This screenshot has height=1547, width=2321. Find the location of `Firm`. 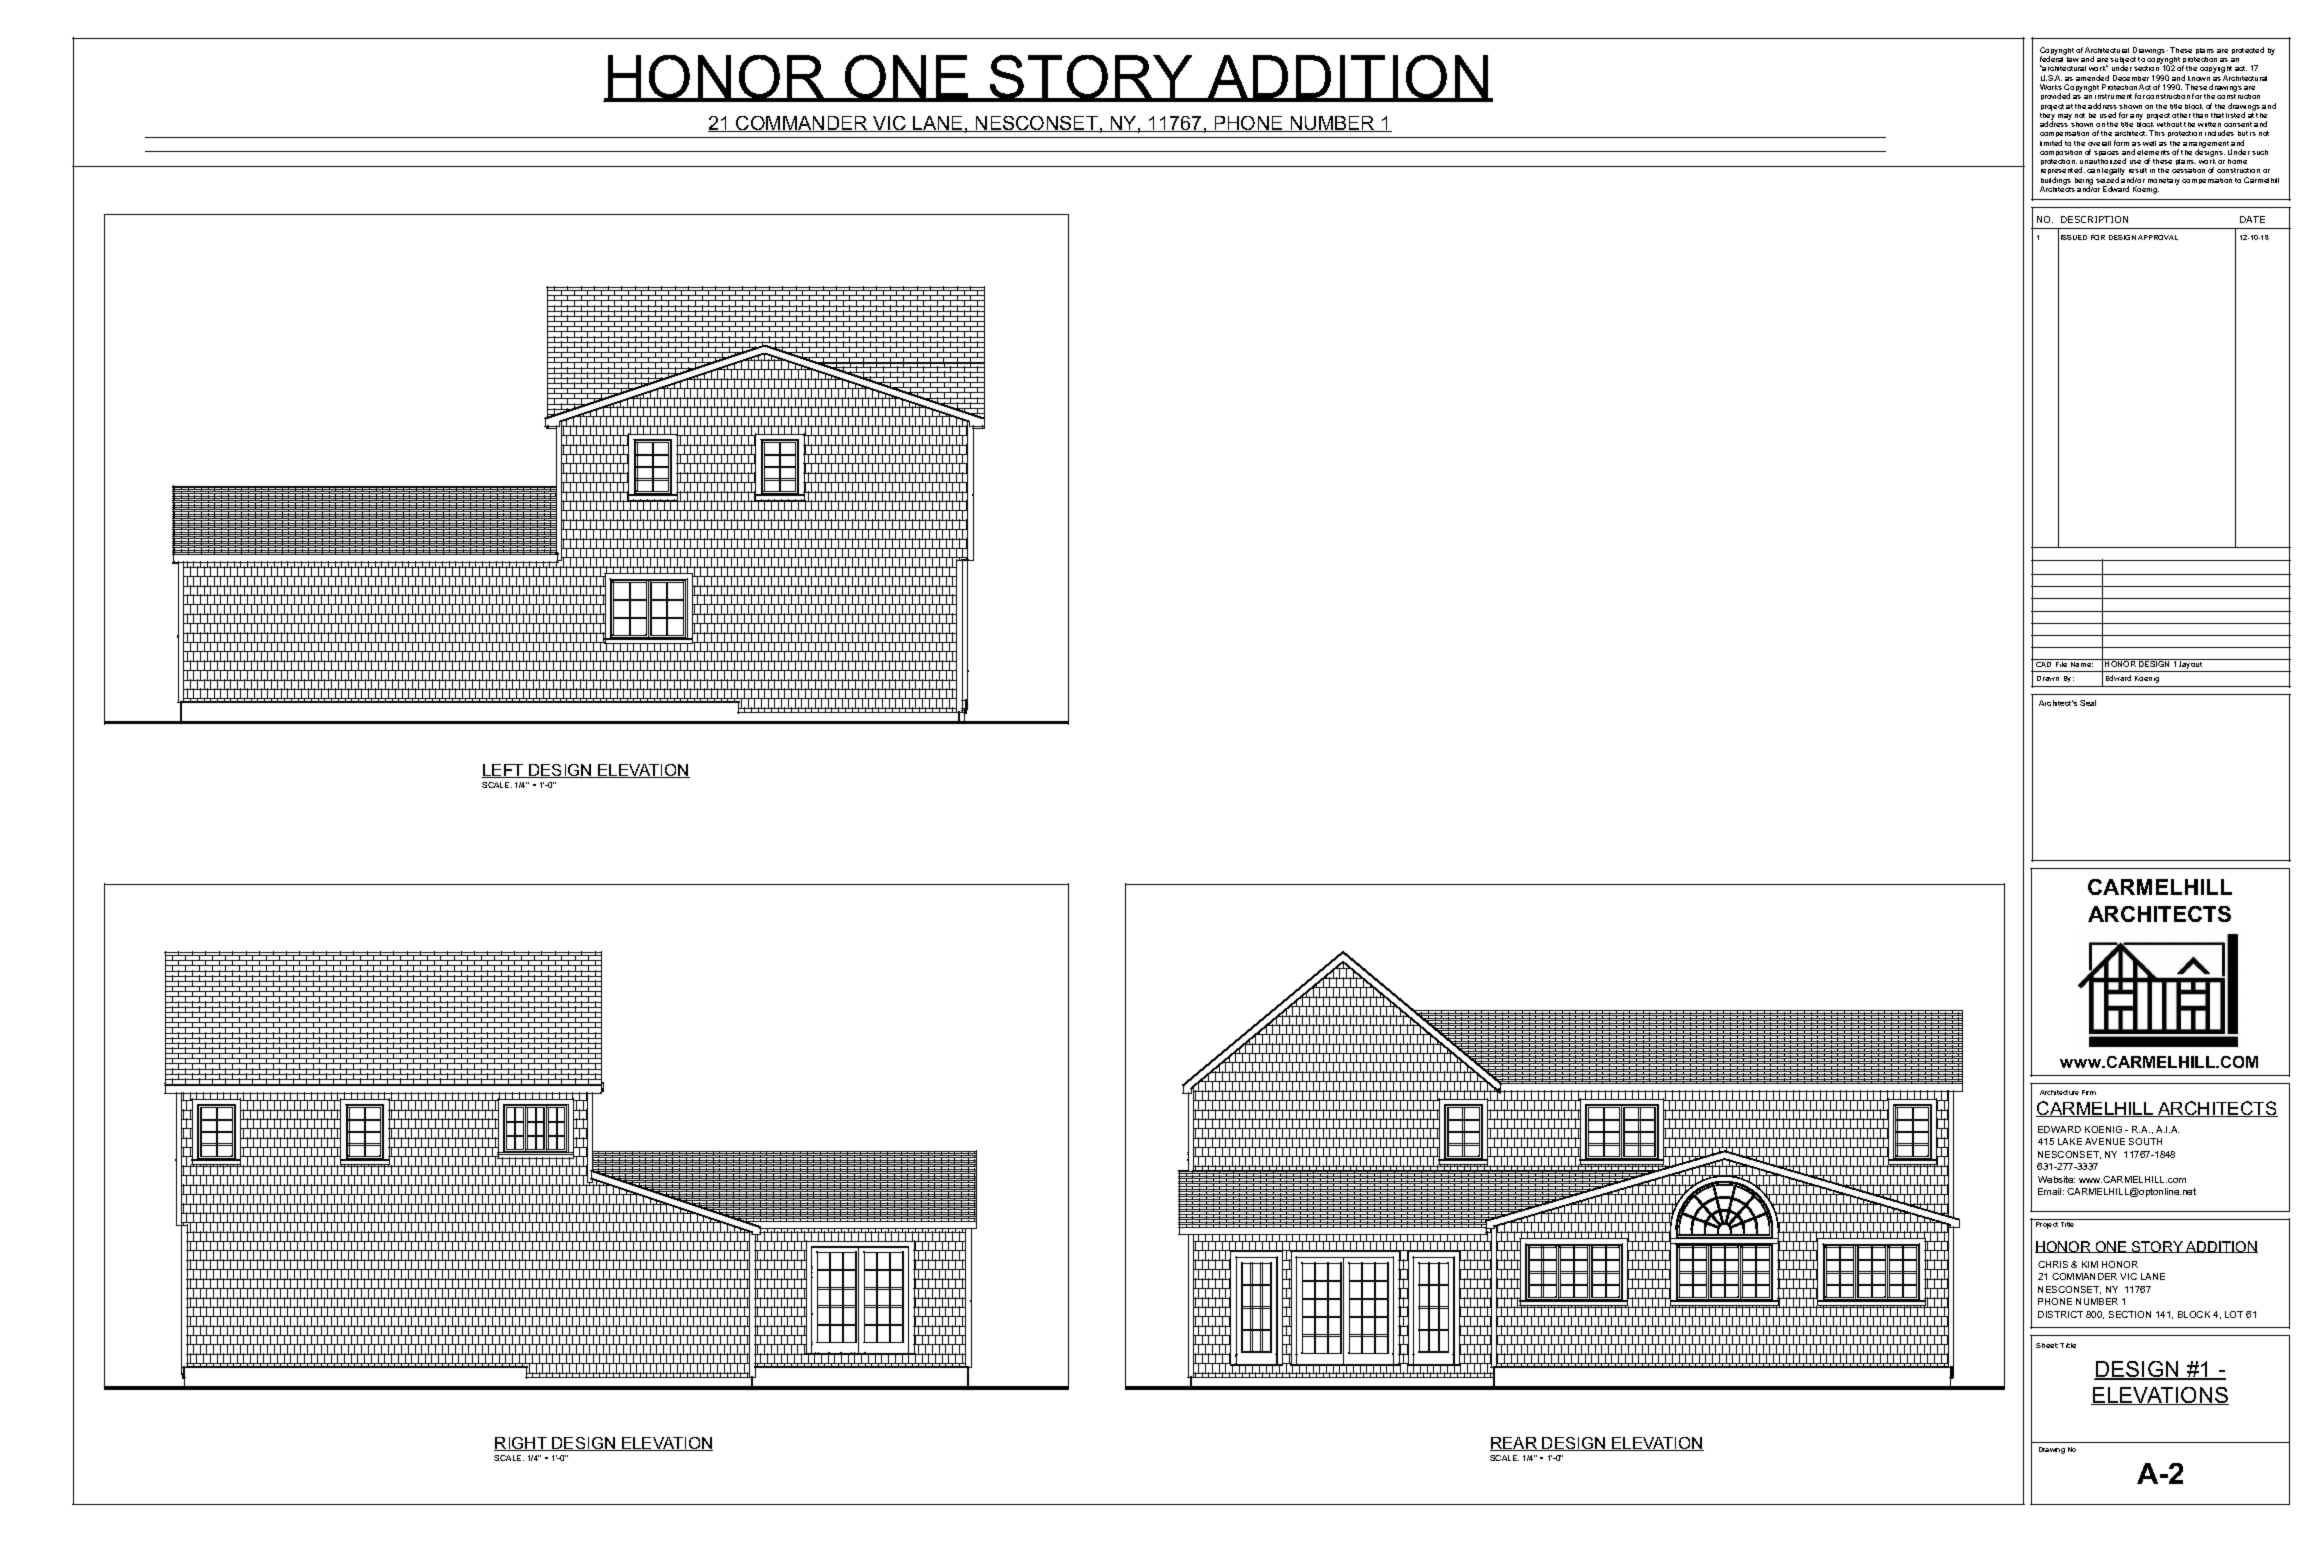

Firm is located at coordinates (2089, 1092).
